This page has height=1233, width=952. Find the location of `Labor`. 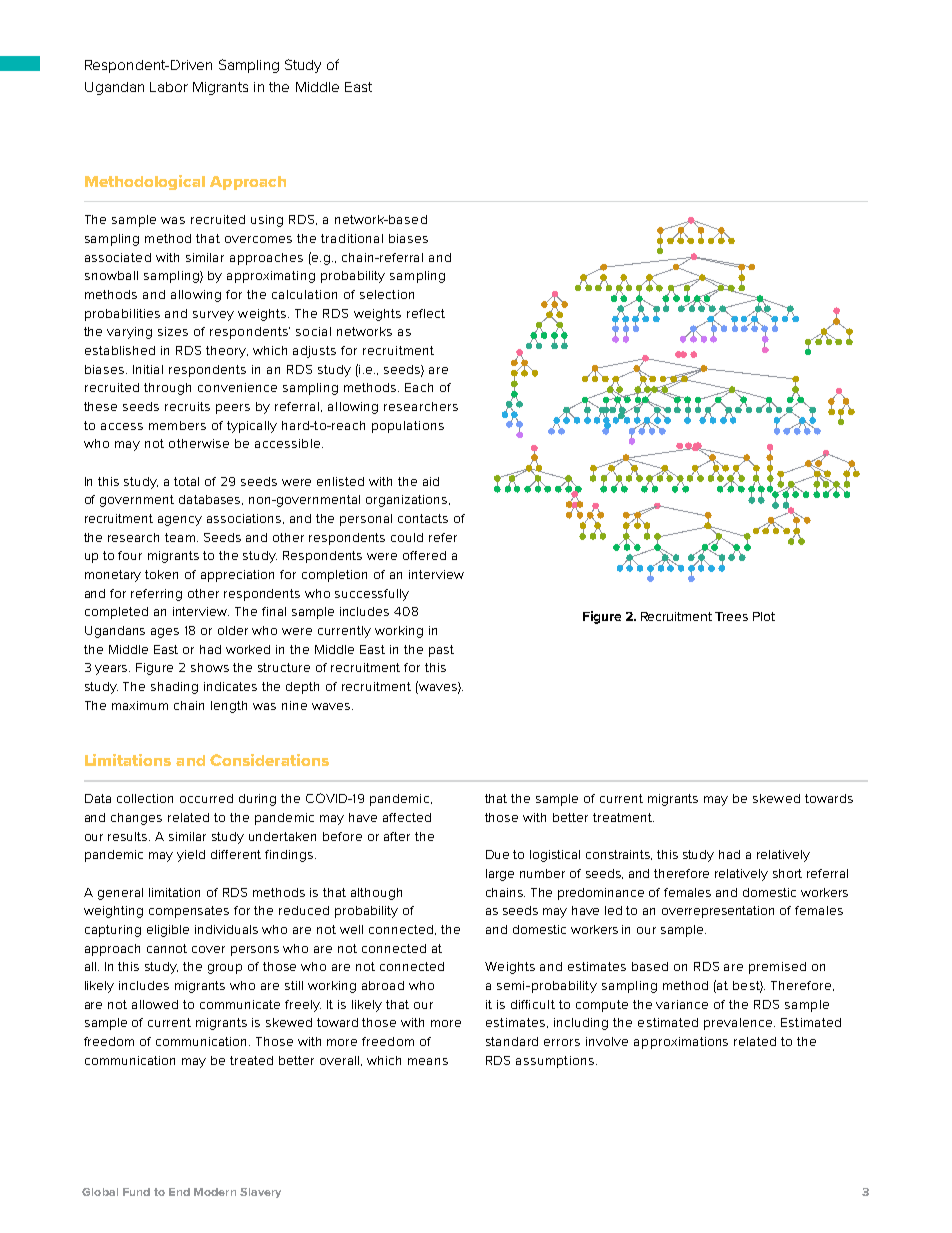

Labor is located at coordinates (169, 87).
